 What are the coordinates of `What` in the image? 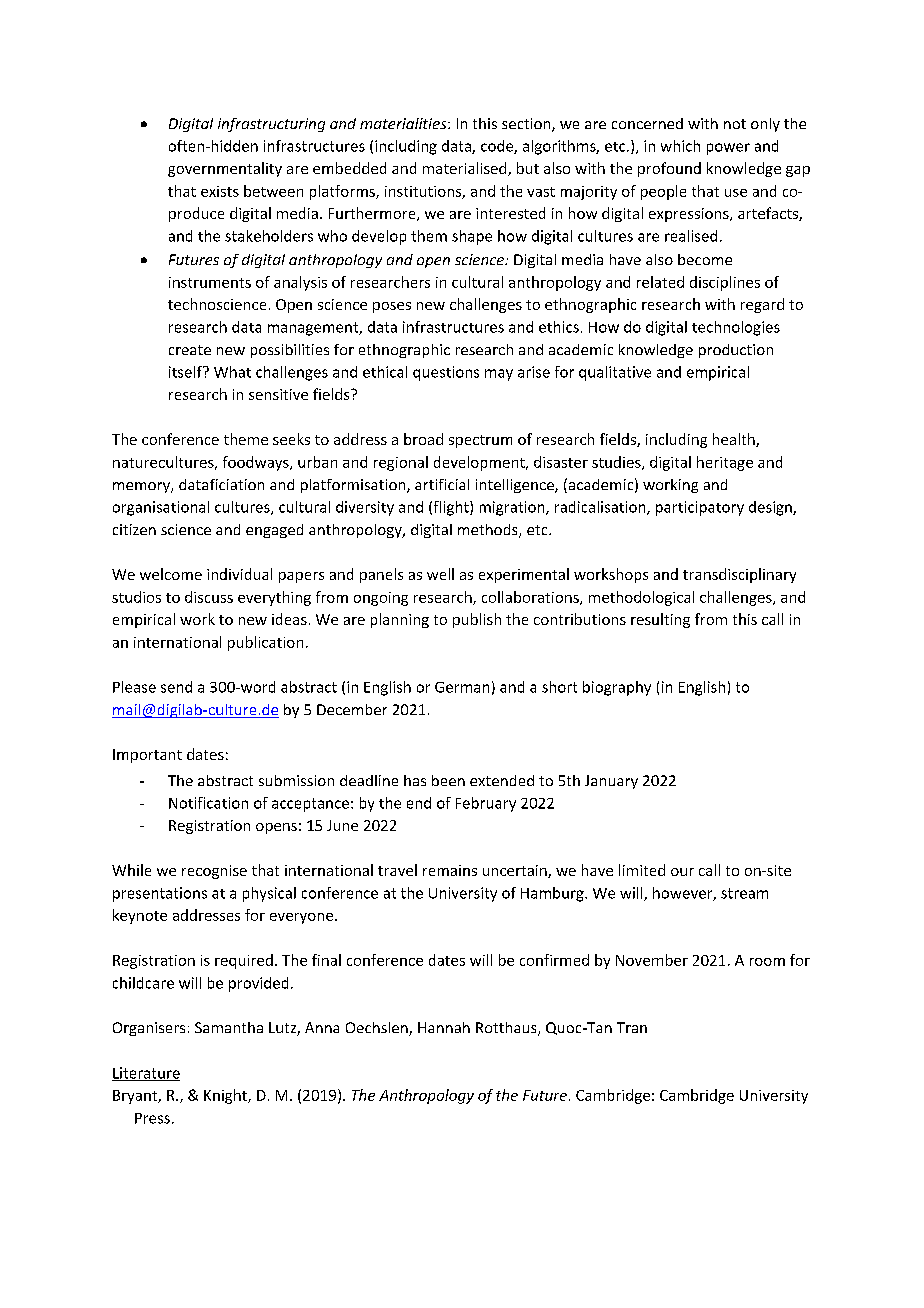 It's located at (232, 372).
